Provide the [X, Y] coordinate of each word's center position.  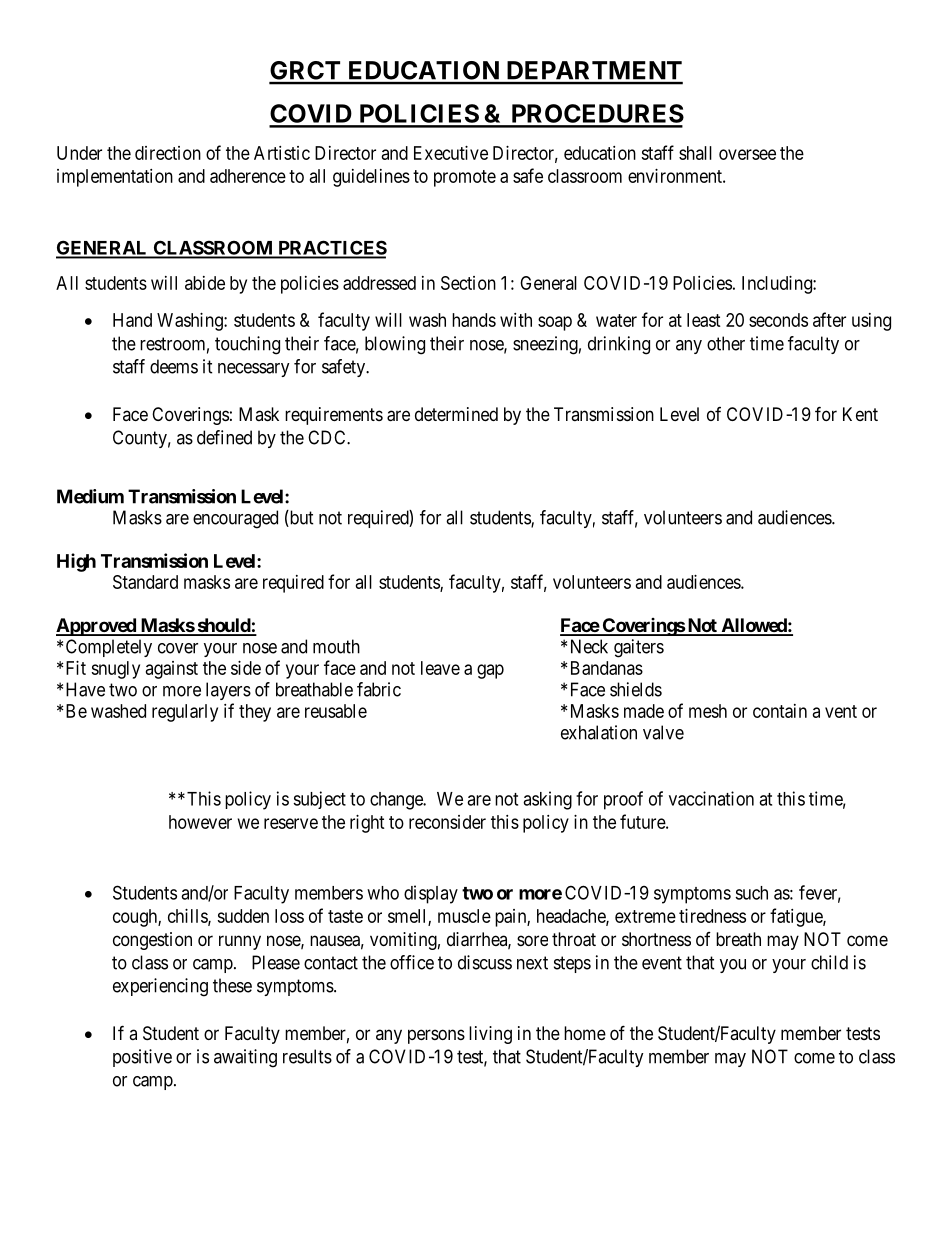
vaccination [711, 798]
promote [465, 178]
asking [547, 800]
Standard [145, 582]
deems [174, 366]
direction [168, 153]
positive [142, 1058]
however [200, 822]
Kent [860, 414]
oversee [747, 154]
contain [780, 711]
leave [440, 668]
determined [456, 414]
